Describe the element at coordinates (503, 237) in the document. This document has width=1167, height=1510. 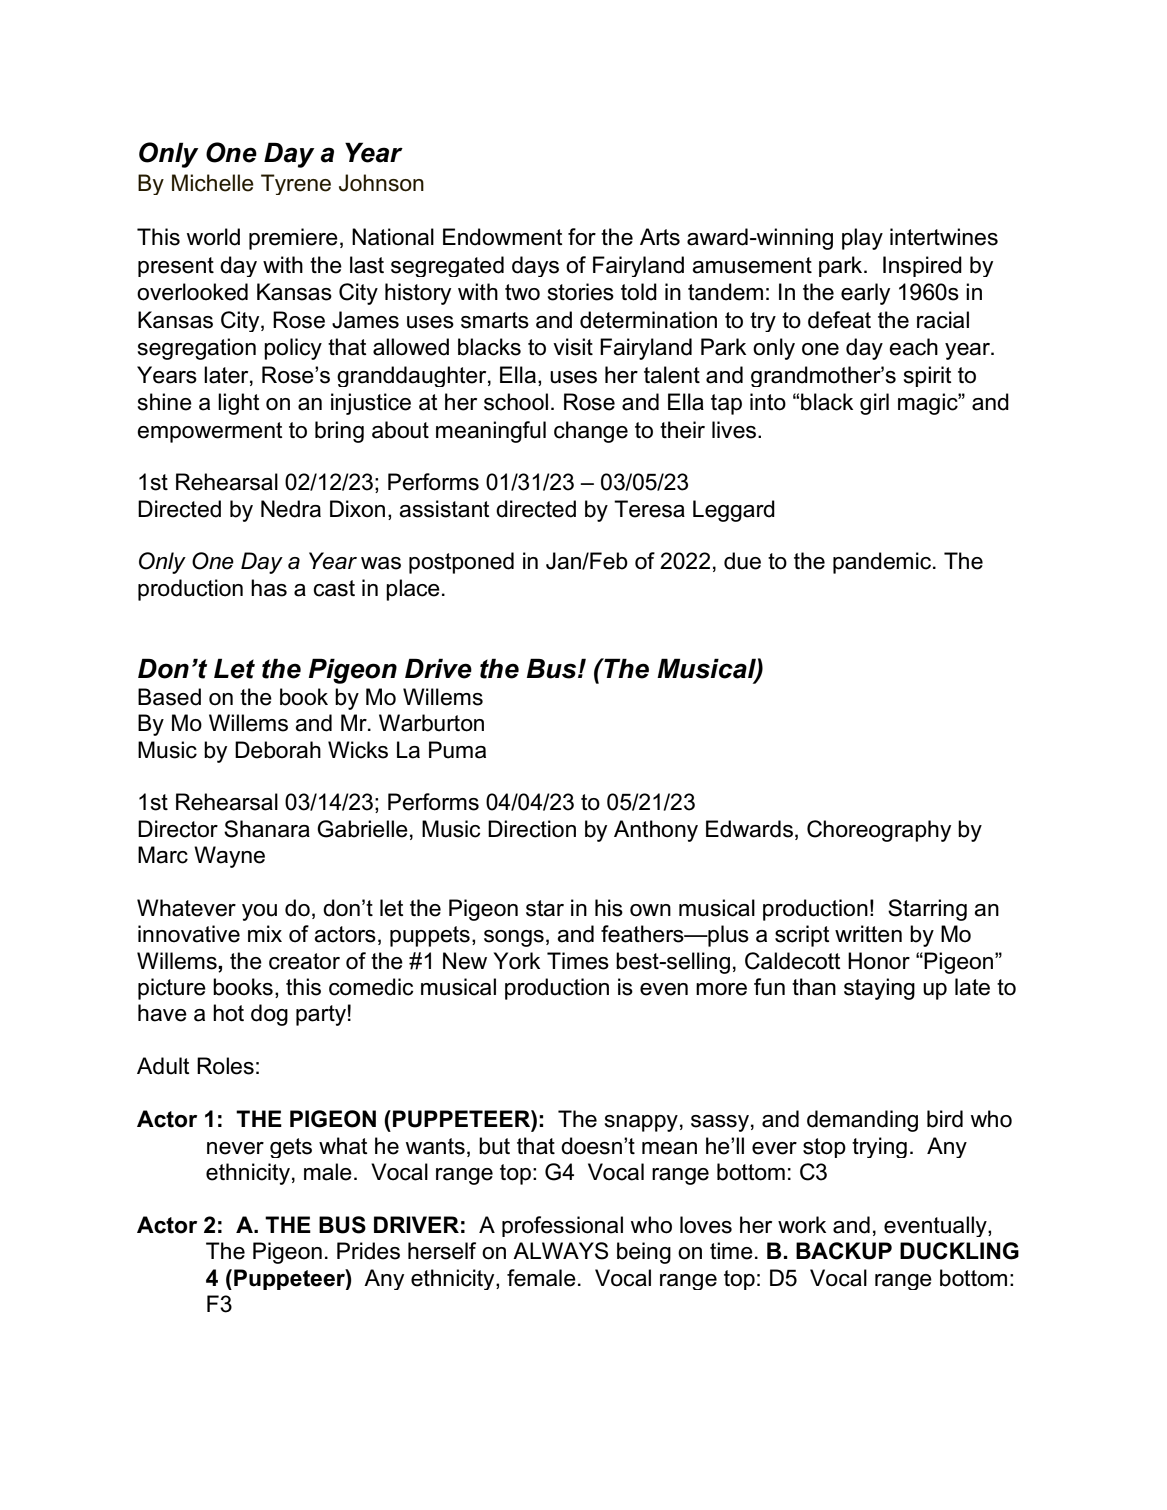
I see `Endowment` at that location.
